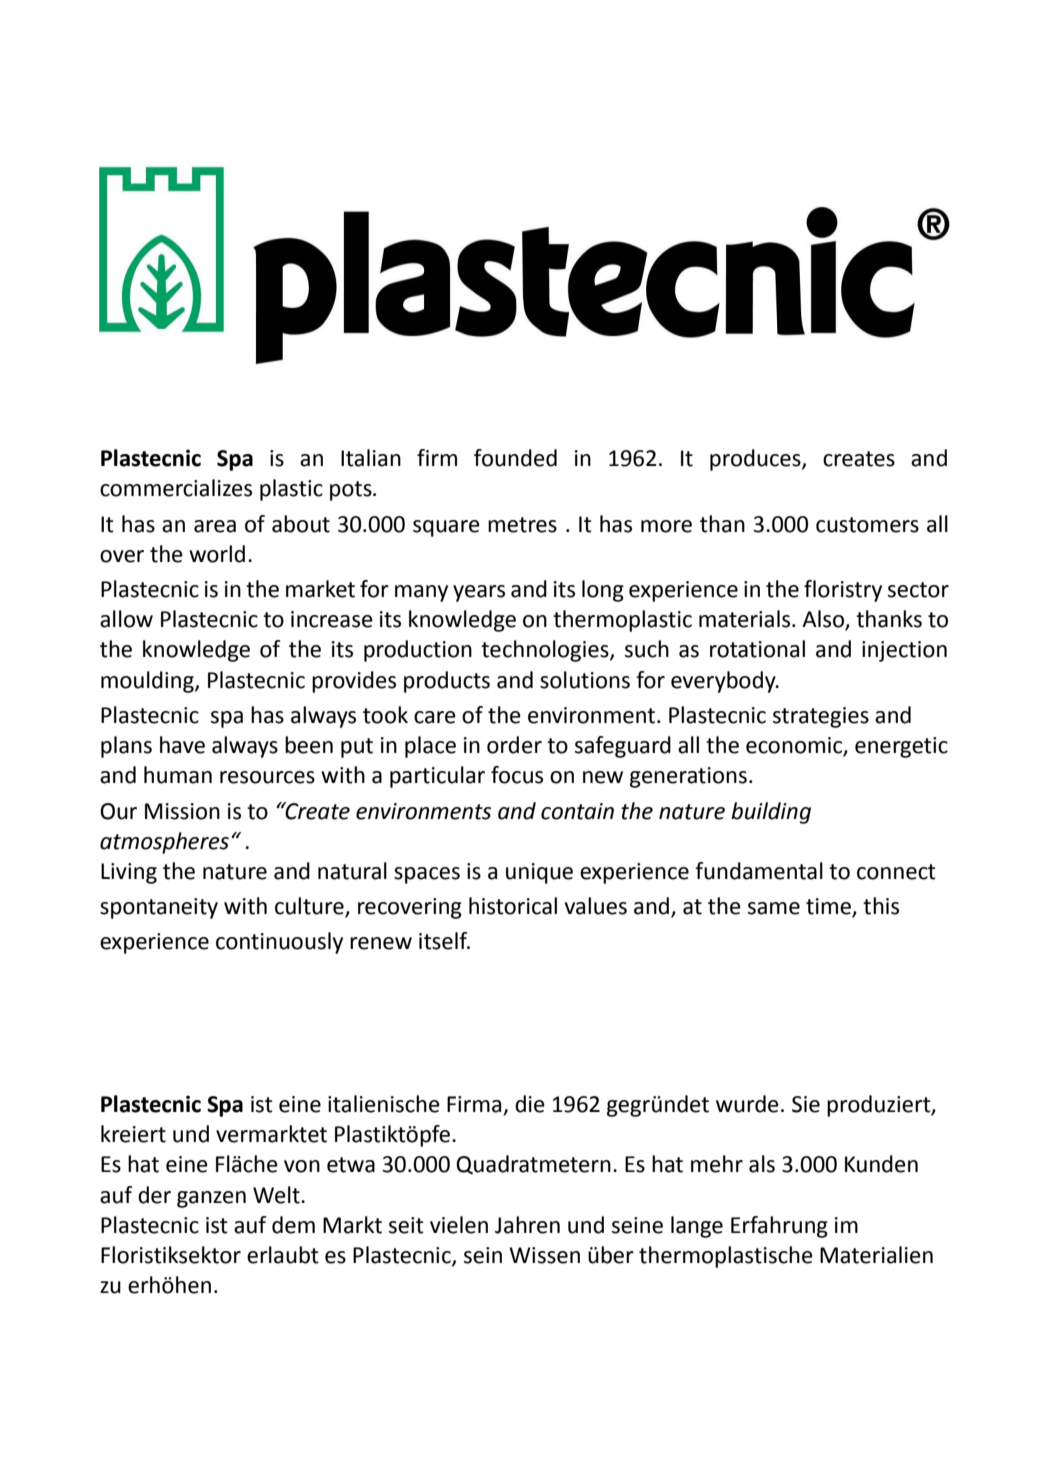 The height and width of the screenshot is (1484, 1049). I want to click on Wissen, so click(544, 1255).
